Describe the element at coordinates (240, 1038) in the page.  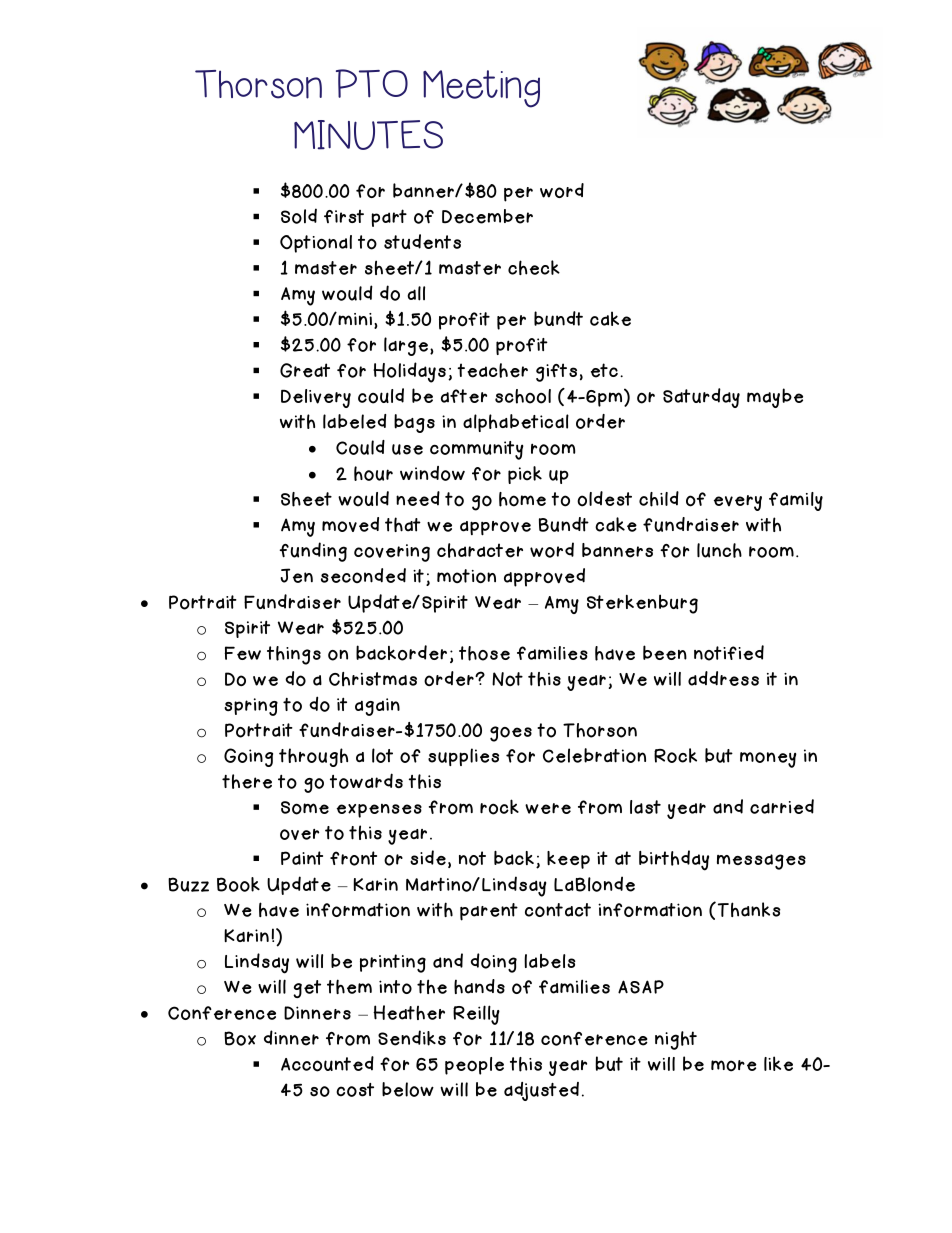
I see `Box` at that location.
